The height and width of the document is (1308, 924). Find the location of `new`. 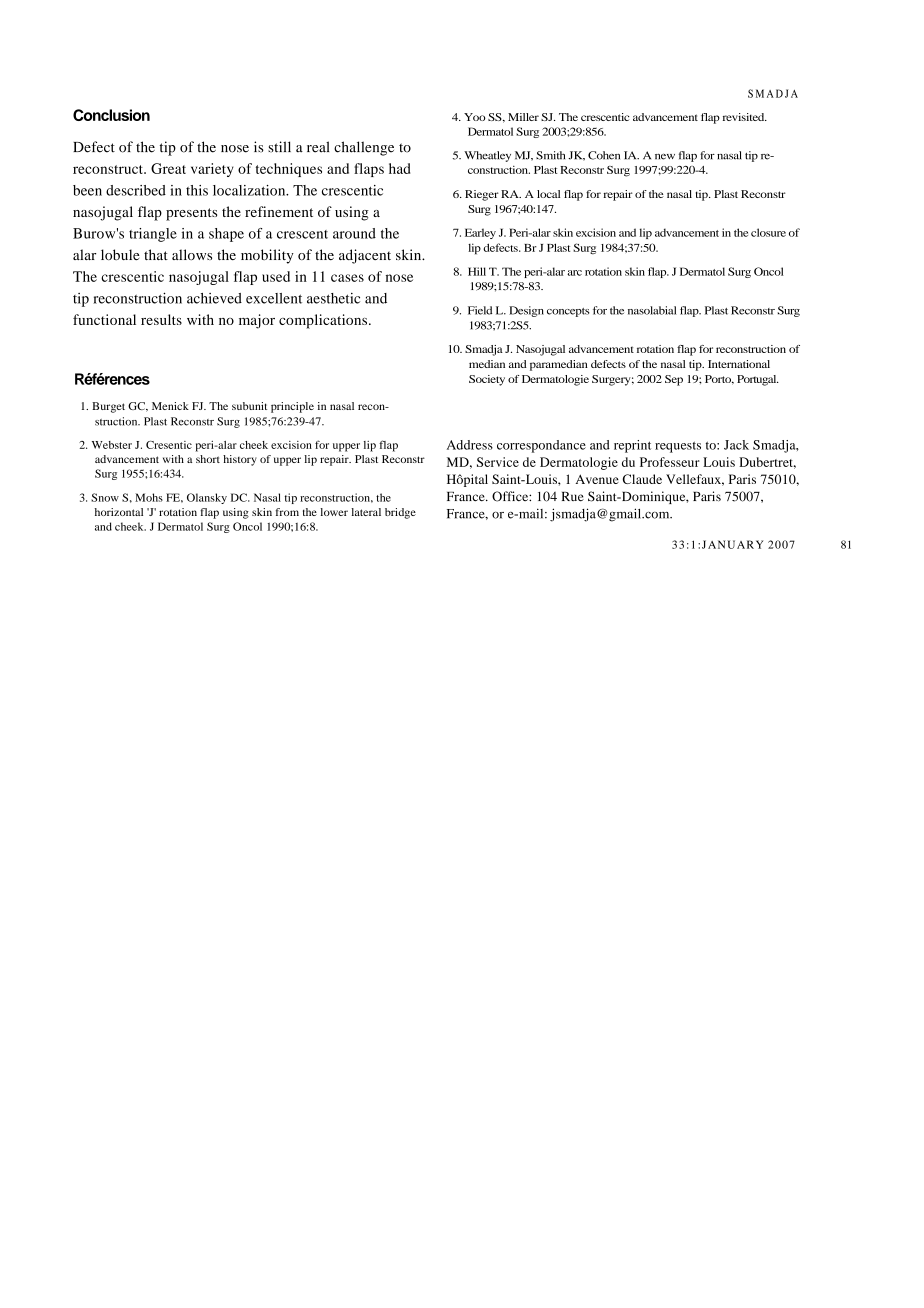

new is located at coordinates (665, 157).
